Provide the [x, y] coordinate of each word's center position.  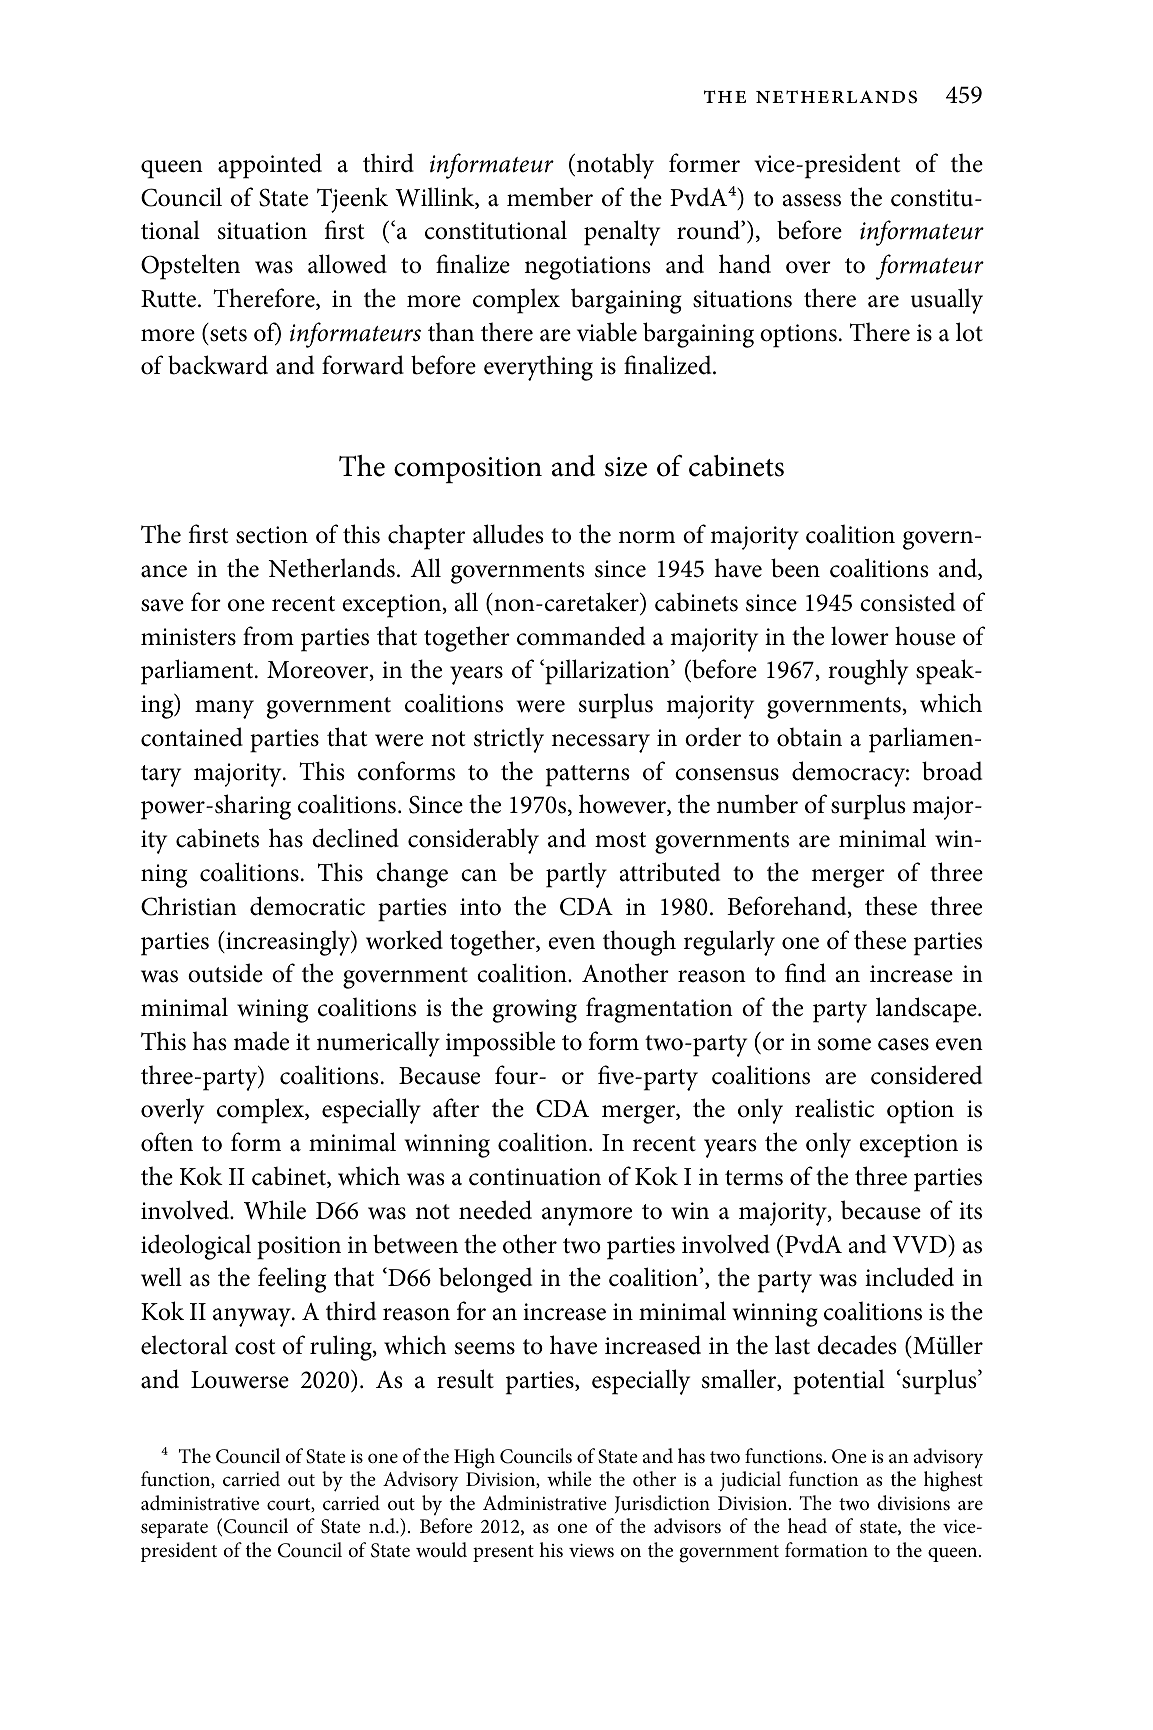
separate [174, 1529]
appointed [270, 166]
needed [495, 1210]
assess [812, 200]
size [626, 467]
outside [225, 973]
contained [192, 737]
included [909, 1277]
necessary [601, 743]
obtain [809, 737]
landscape [927, 1010]
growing [534, 1011]
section [272, 535]
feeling [292, 1280]
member [550, 197]
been [795, 568]
